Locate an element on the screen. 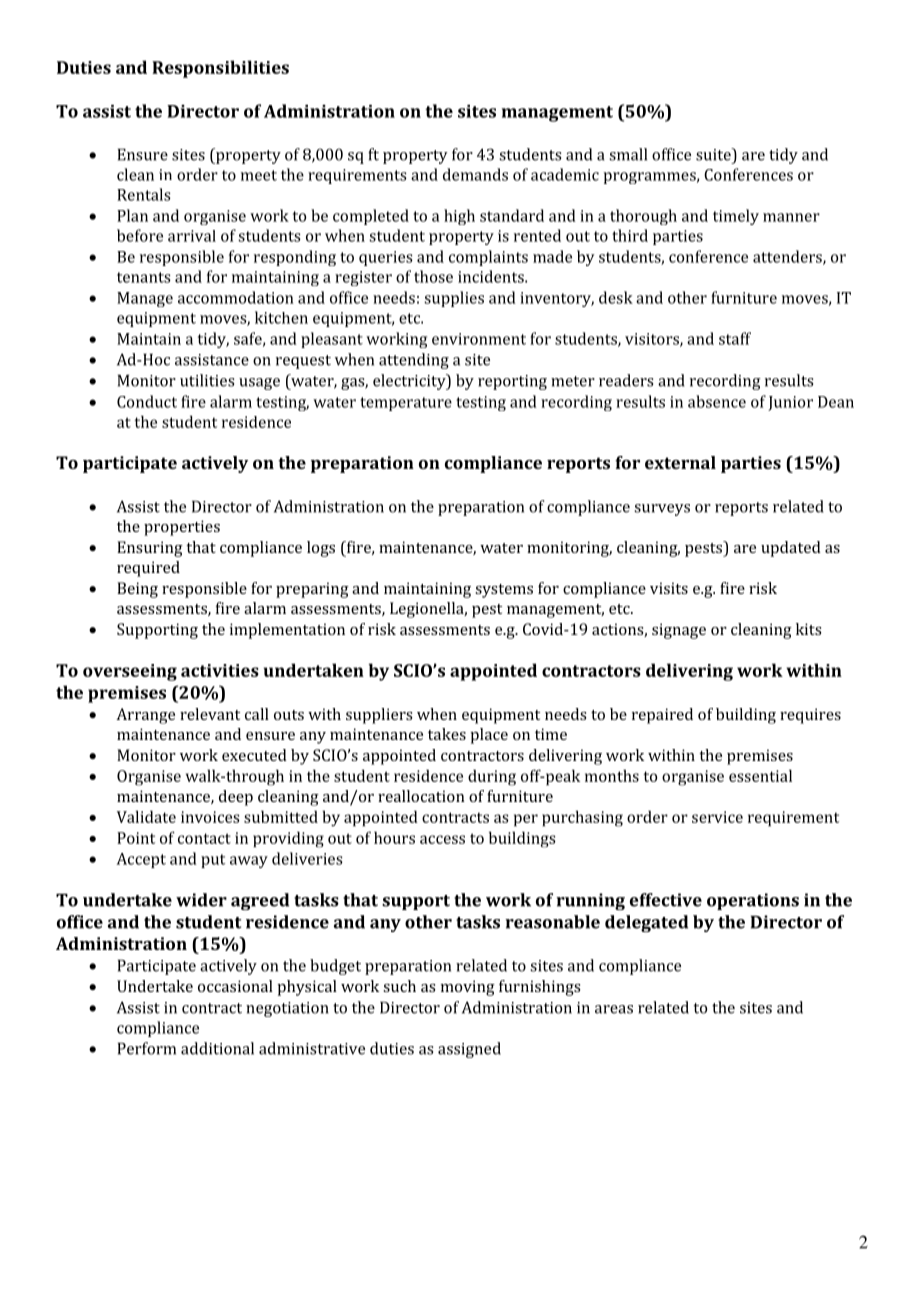 This screenshot has height=1308, width=924. essential is located at coordinates (760, 775).
